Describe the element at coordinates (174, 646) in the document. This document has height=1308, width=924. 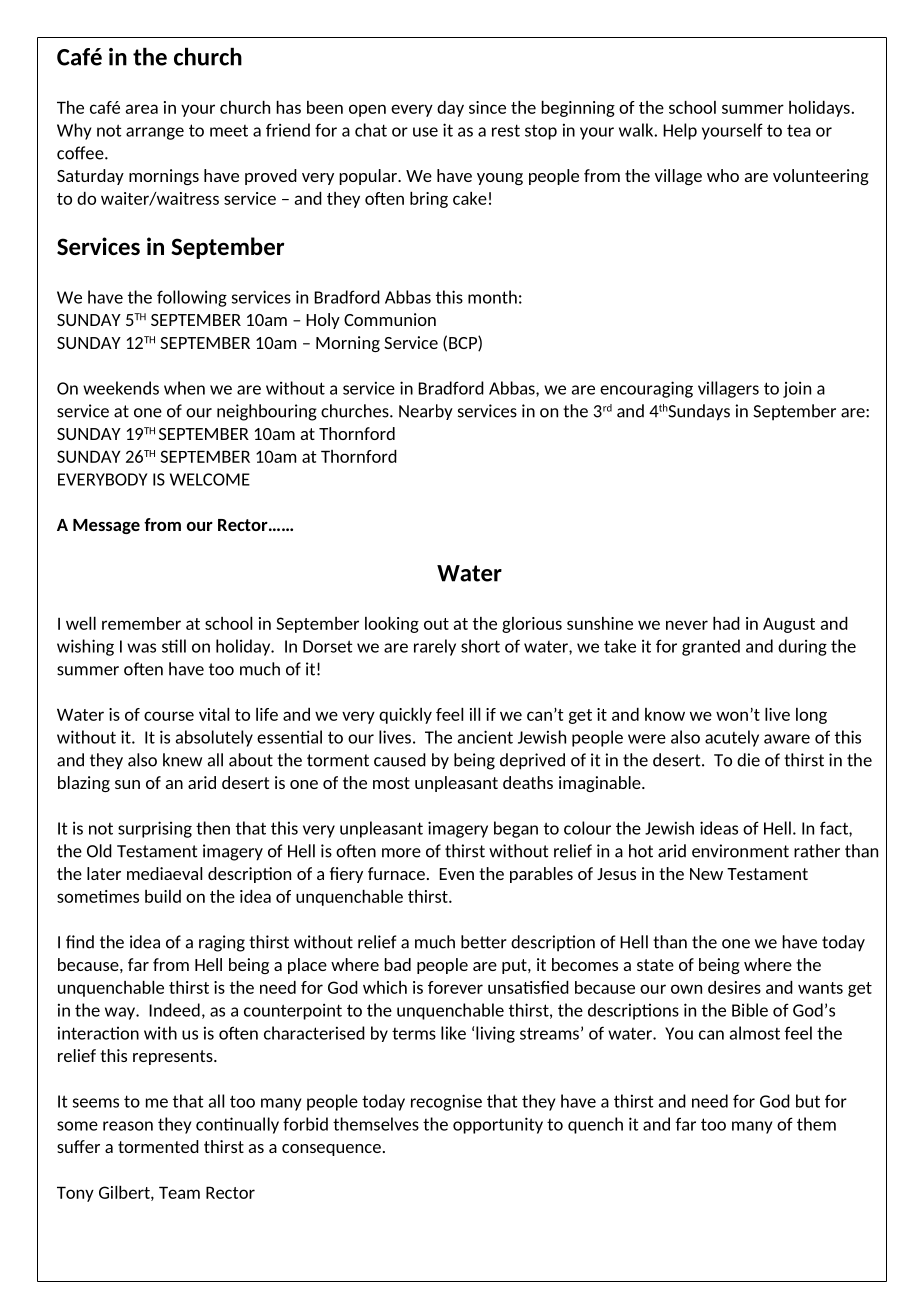
I see `still` at that location.
